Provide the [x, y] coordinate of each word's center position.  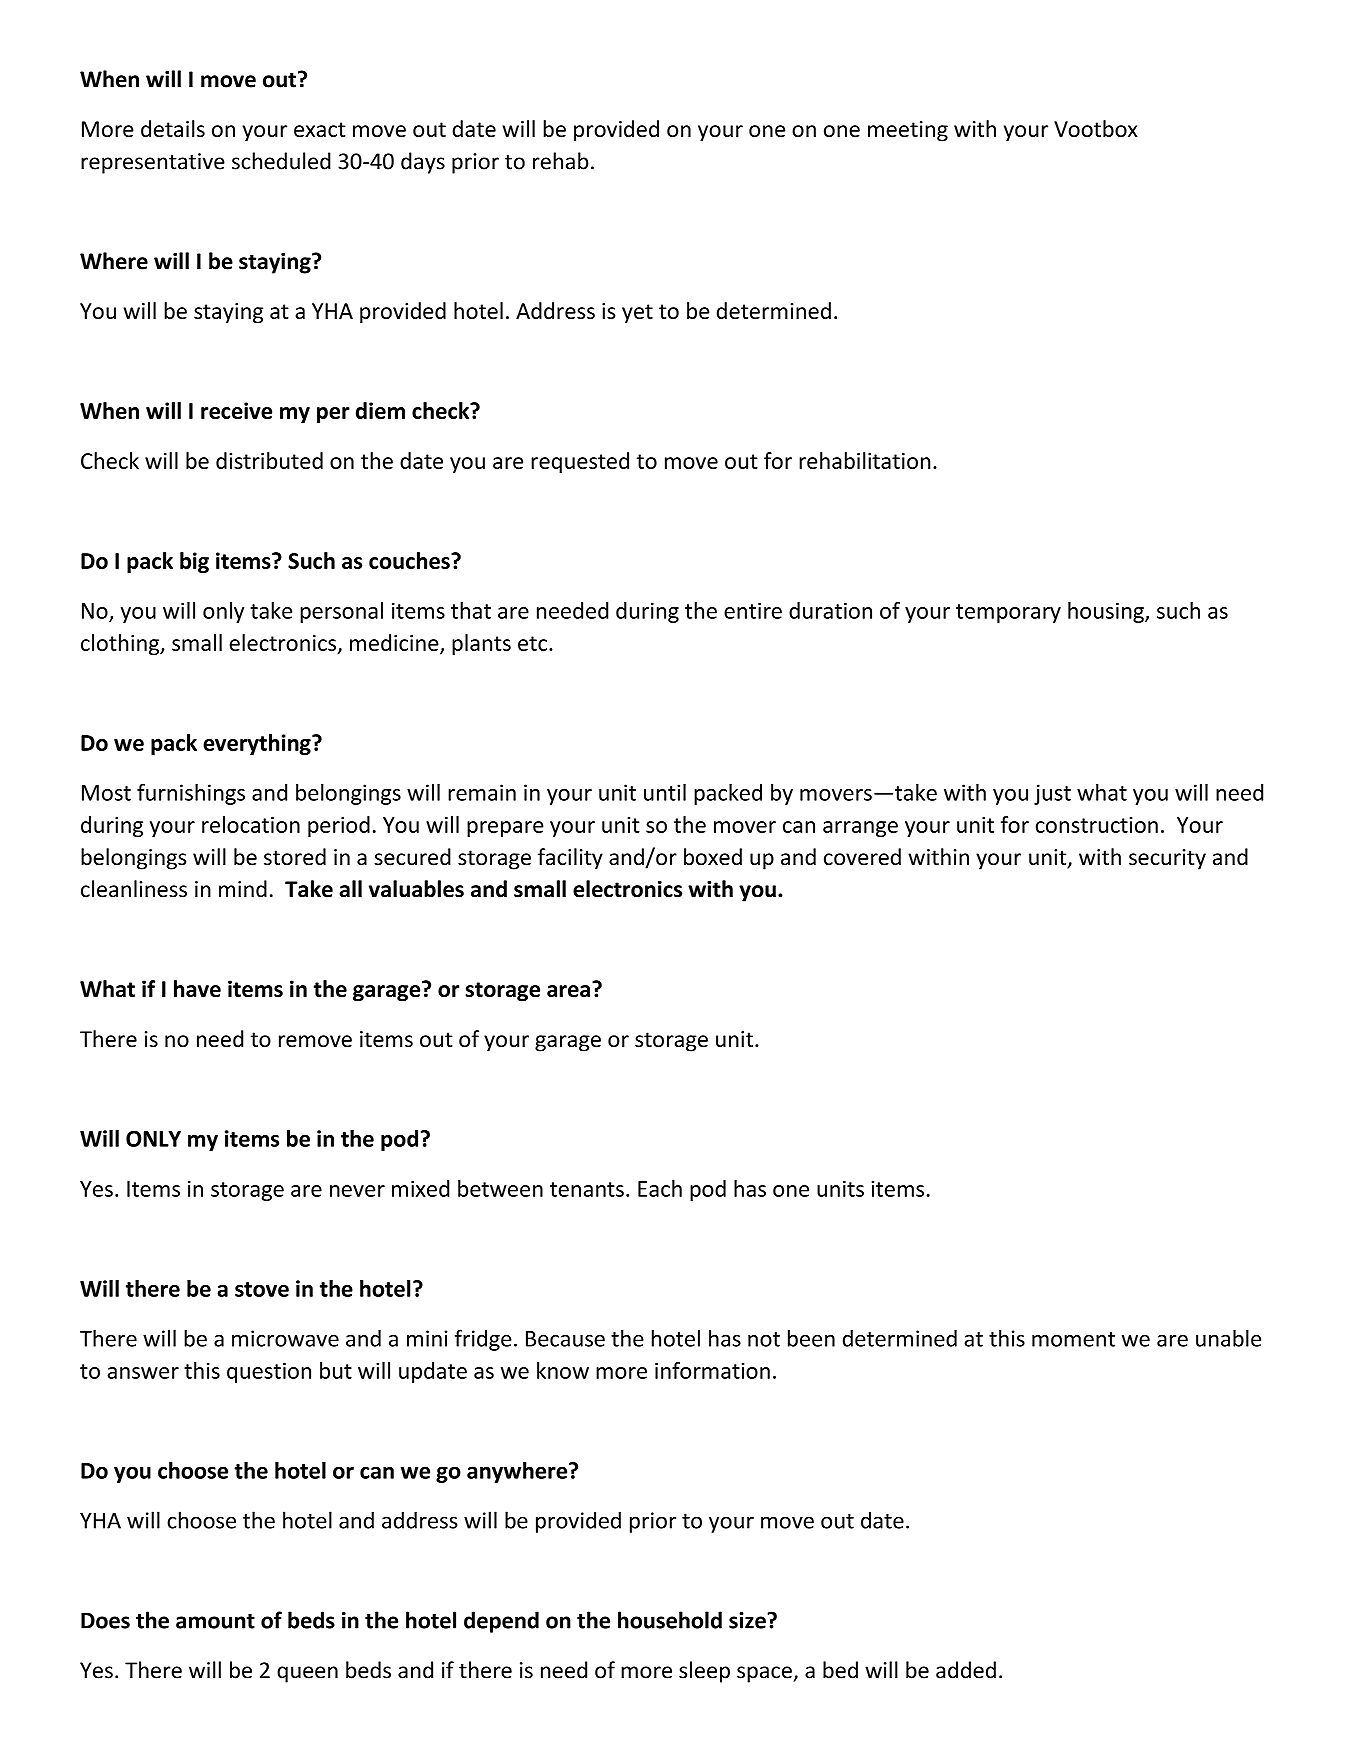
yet [637, 314]
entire [753, 610]
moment [1073, 1339]
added [966, 1670]
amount [215, 1621]
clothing [121, 645]
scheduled [281, 161]
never [357, 1191]
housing [1107, 612]
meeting [908, 131]
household [670, 1620]
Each [660, 1188]
